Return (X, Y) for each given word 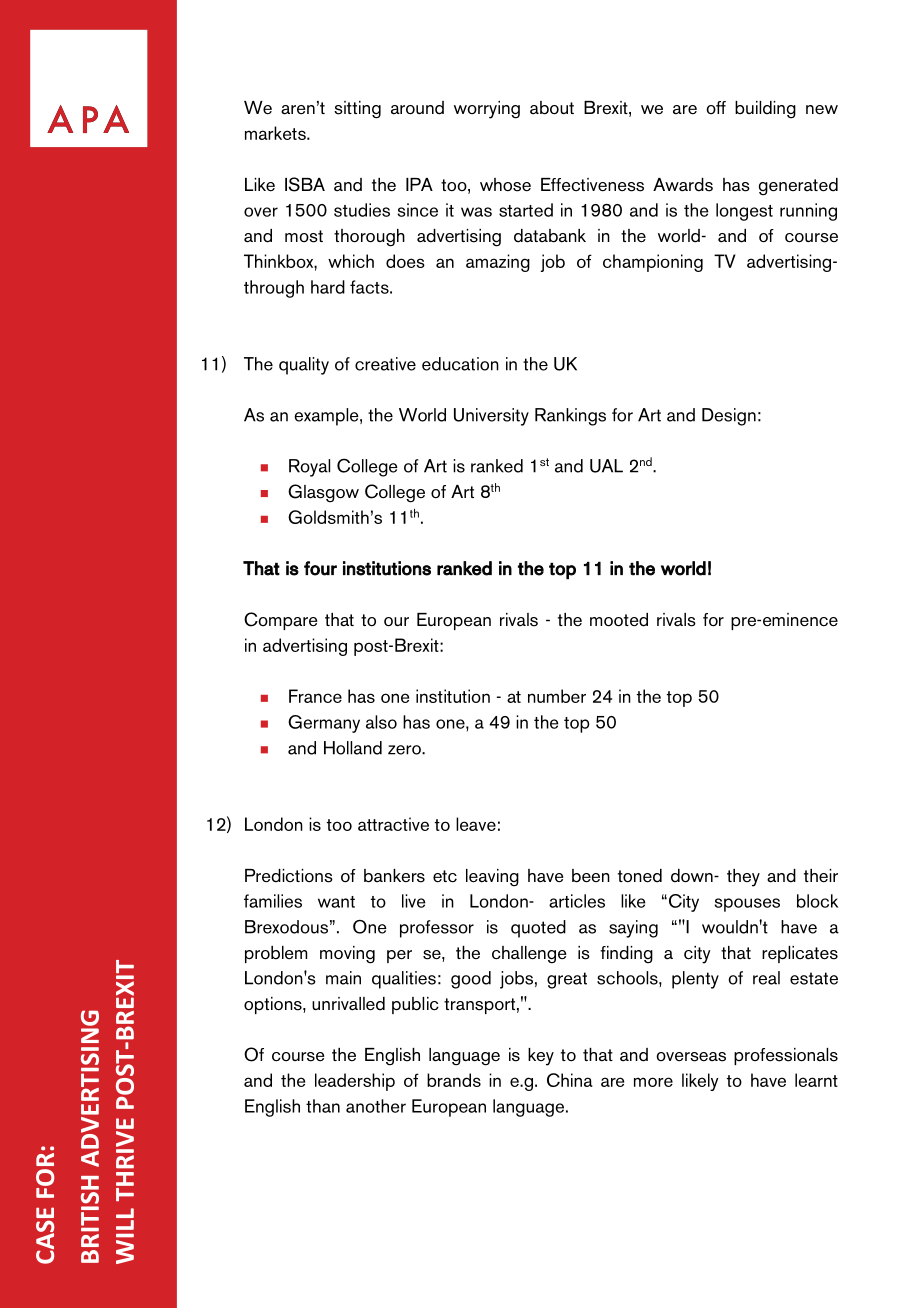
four (320, 568)
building (765, 110)
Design (729, 417)
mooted (619, 620)
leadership (355, 1082)
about (552, 108)
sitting (357, 110)
